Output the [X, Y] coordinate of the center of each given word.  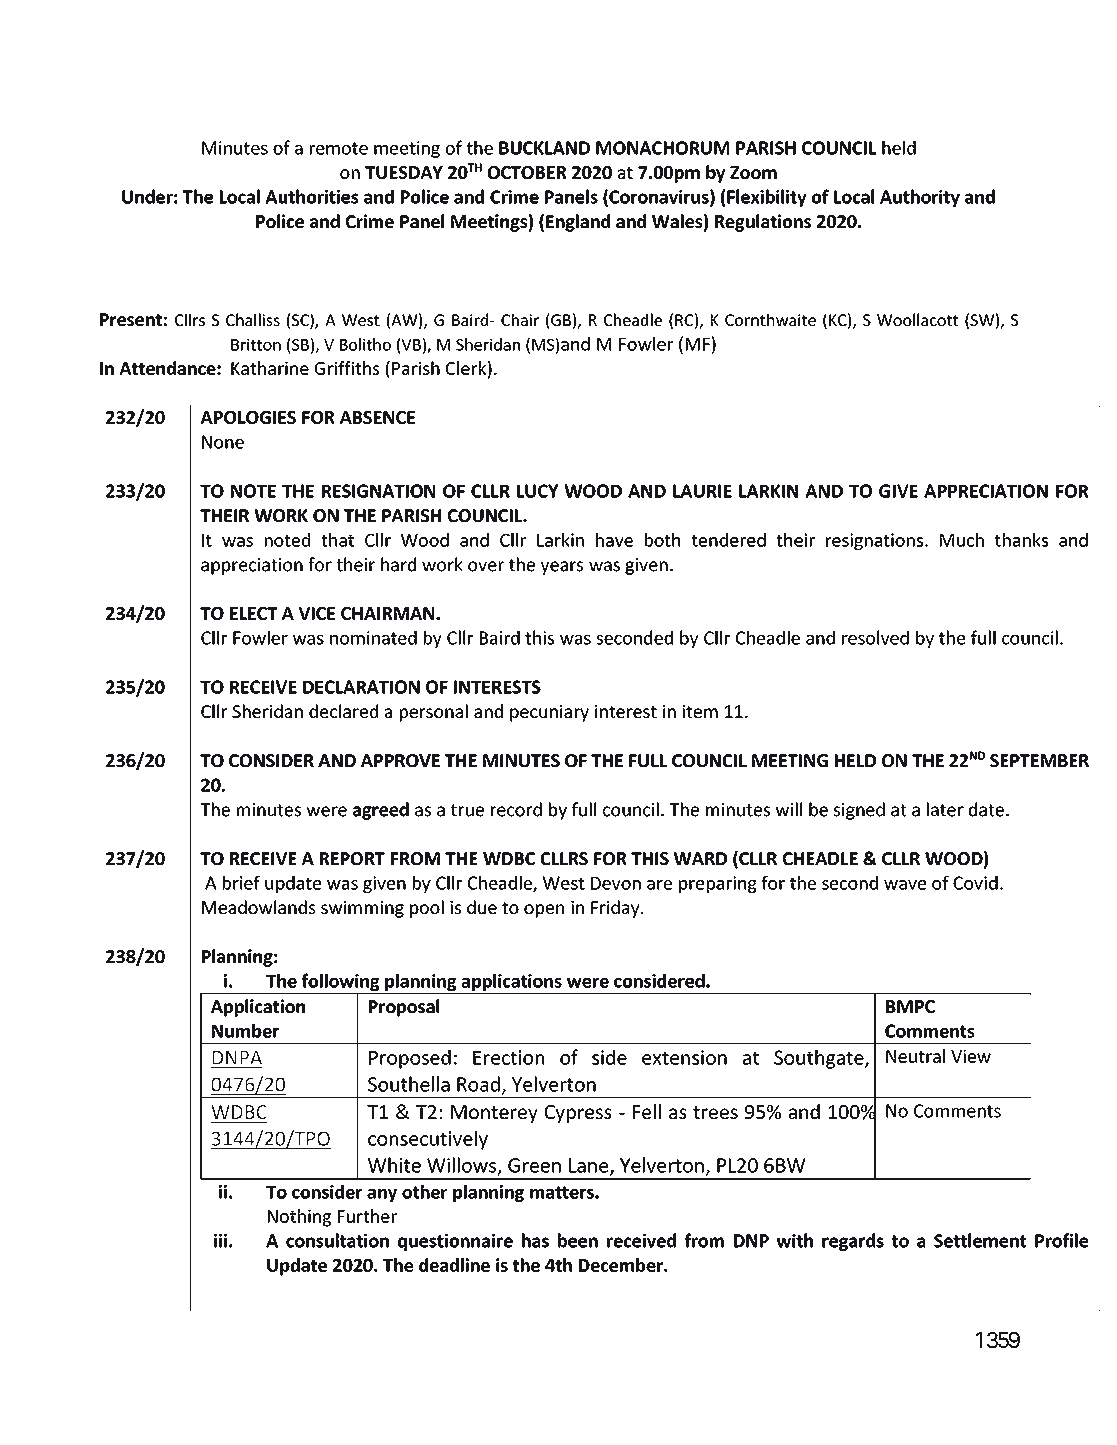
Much [962, 540]
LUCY [537, 491]
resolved [875, 637]
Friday [616, 909]
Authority [920, 198]
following [340, 983]
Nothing [299, 1218]
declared [343, 711]
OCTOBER [527, 172]
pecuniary [549, 713]
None [223, 442]
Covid [975, 883]
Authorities [312, 196]
